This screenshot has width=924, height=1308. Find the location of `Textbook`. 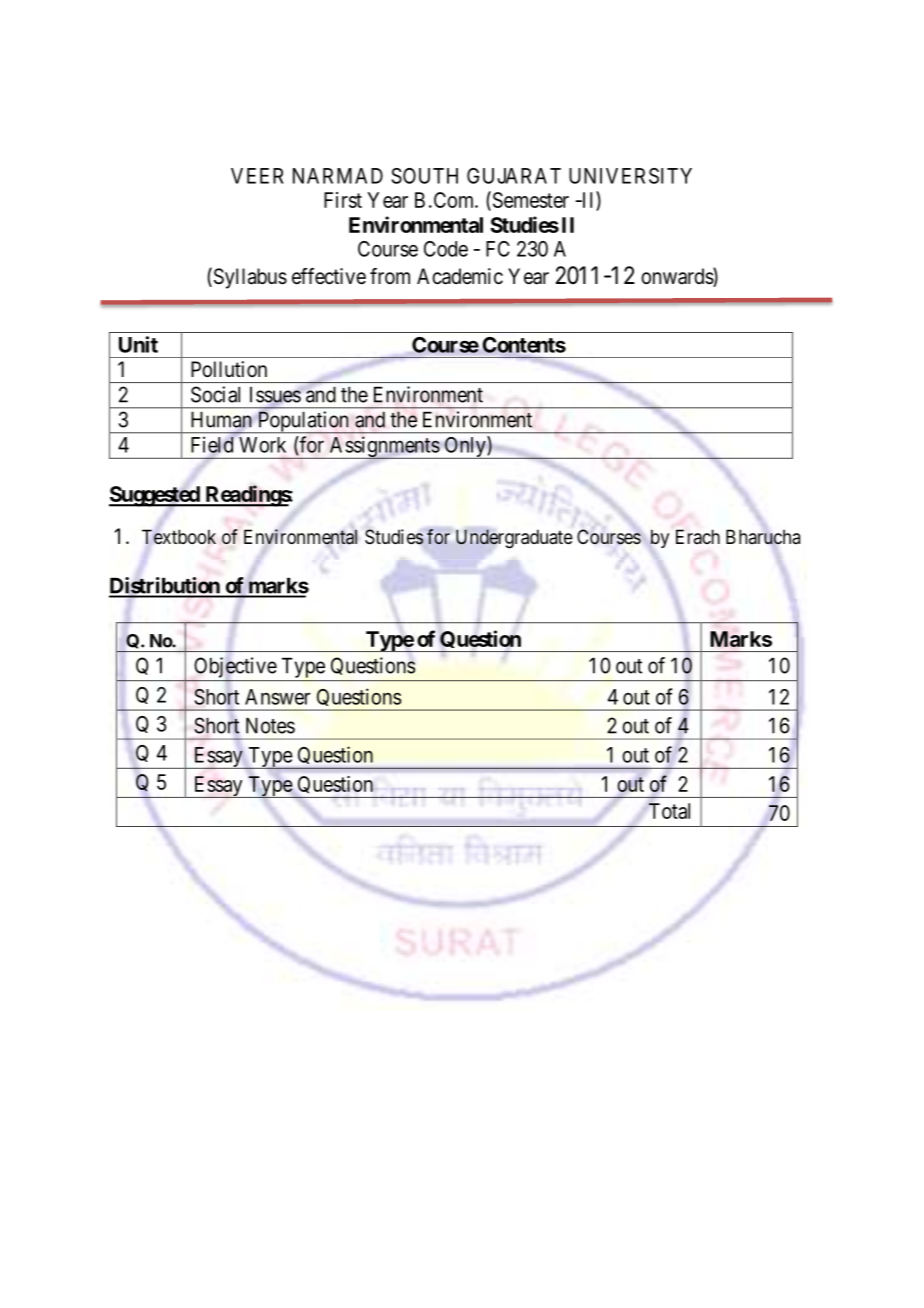

Textbook is located at coordinates (179, 536).
